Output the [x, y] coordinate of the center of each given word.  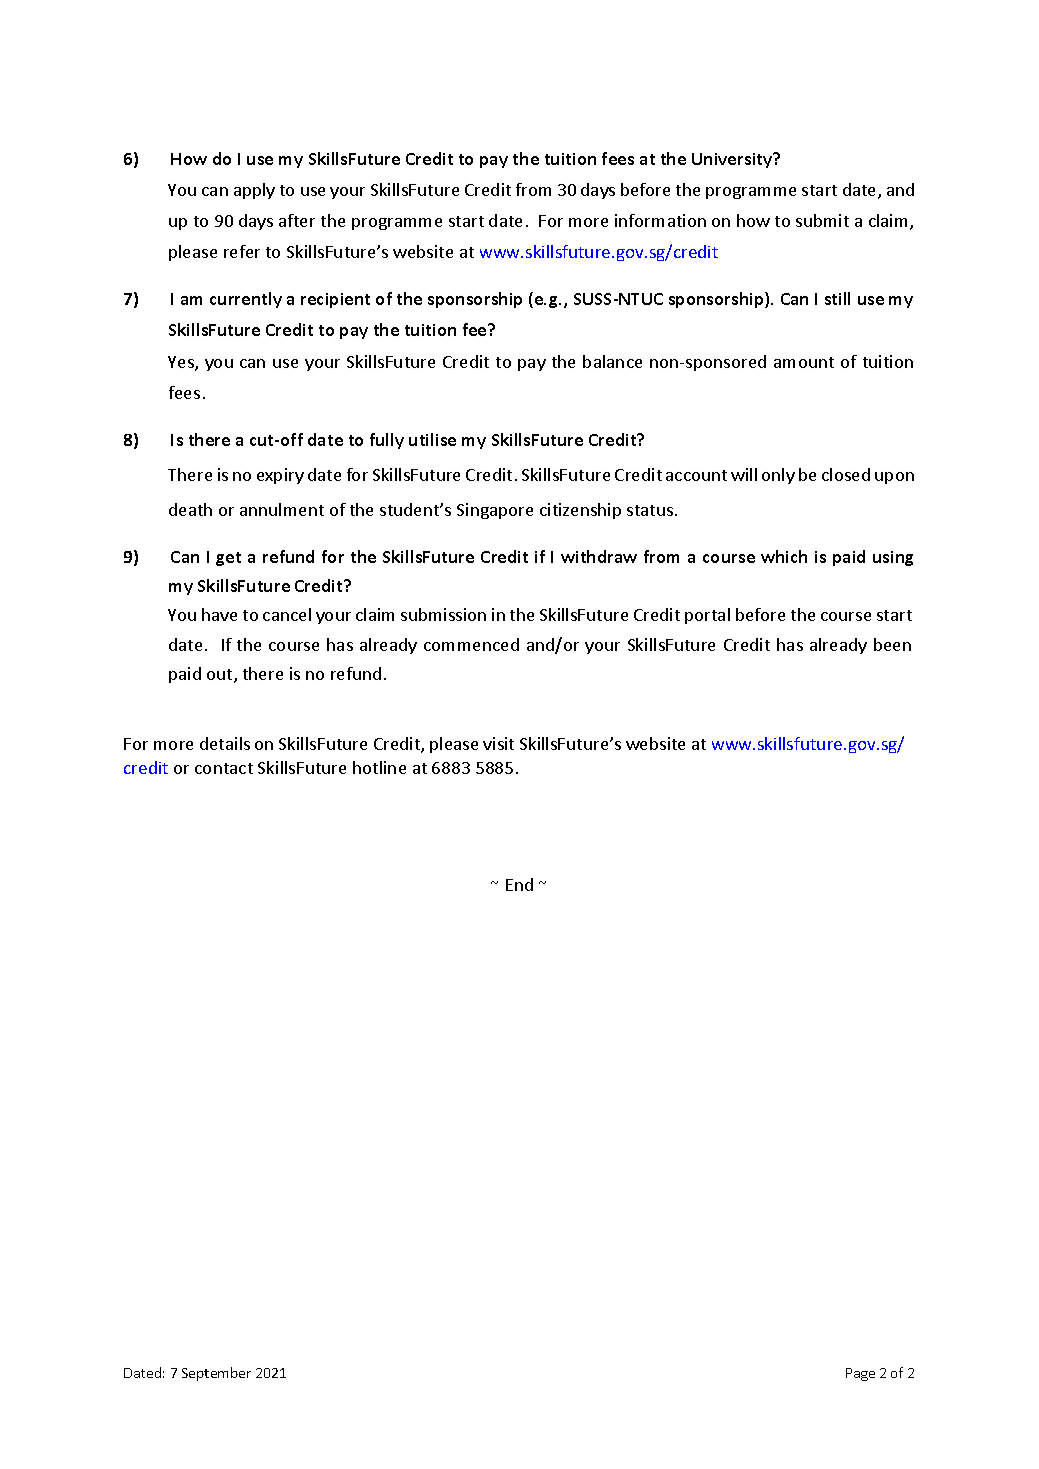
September [216, 1374]
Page [860, 1374]
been [892, 644]
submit [822, 220]
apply [254, 191]
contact [224, 768]
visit [498, 743]
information [660, 220]
